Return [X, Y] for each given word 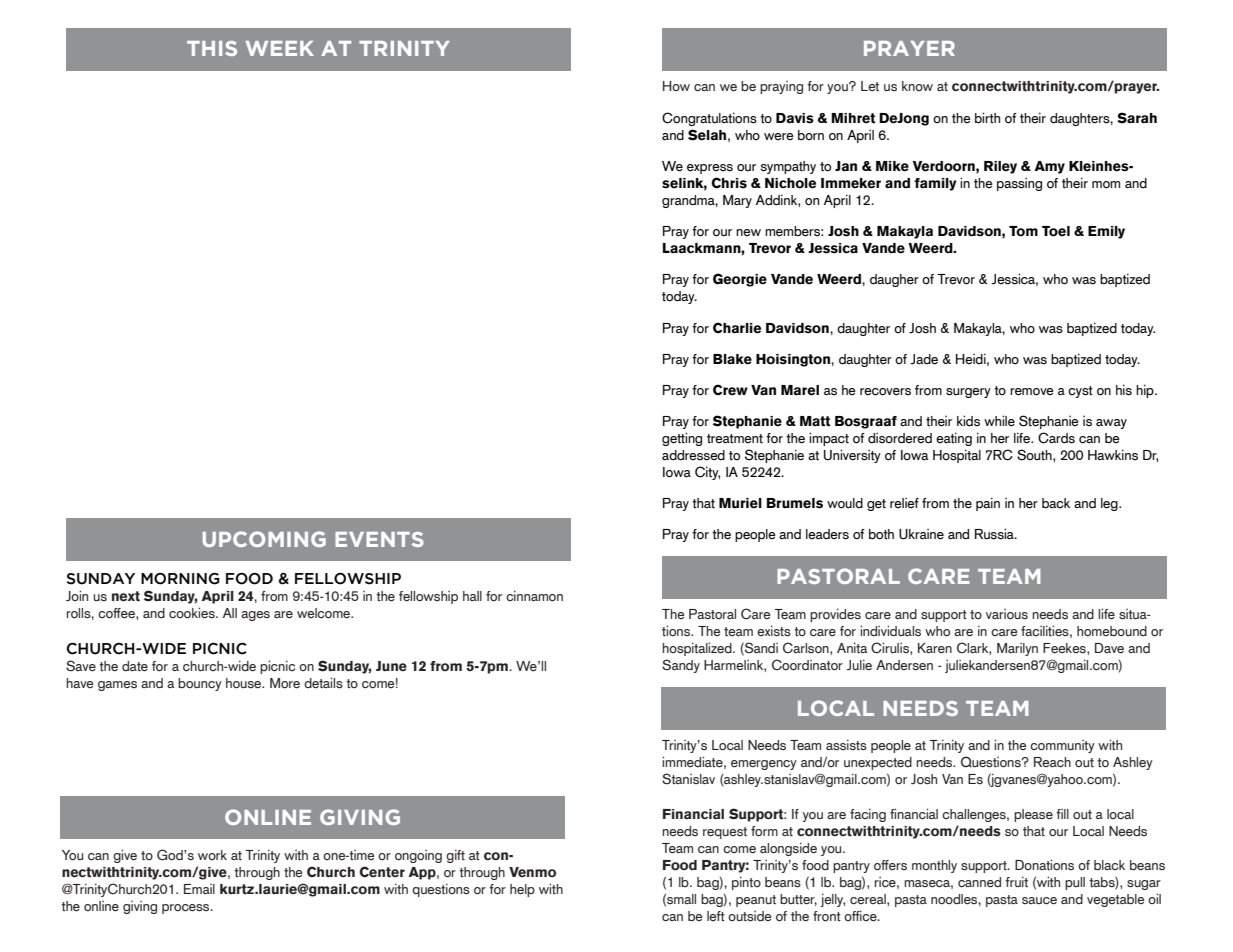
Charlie [737, 328]
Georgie [740, 280]
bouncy [200, 684]
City [707, 473]
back [1056, 503]
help [522, 890]
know [917, 86]
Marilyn [1017, 649]
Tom [1023, 231]
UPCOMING [264, 539]
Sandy [681, 666]
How [676, 86]
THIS [212, 48]
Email [199, 889]
